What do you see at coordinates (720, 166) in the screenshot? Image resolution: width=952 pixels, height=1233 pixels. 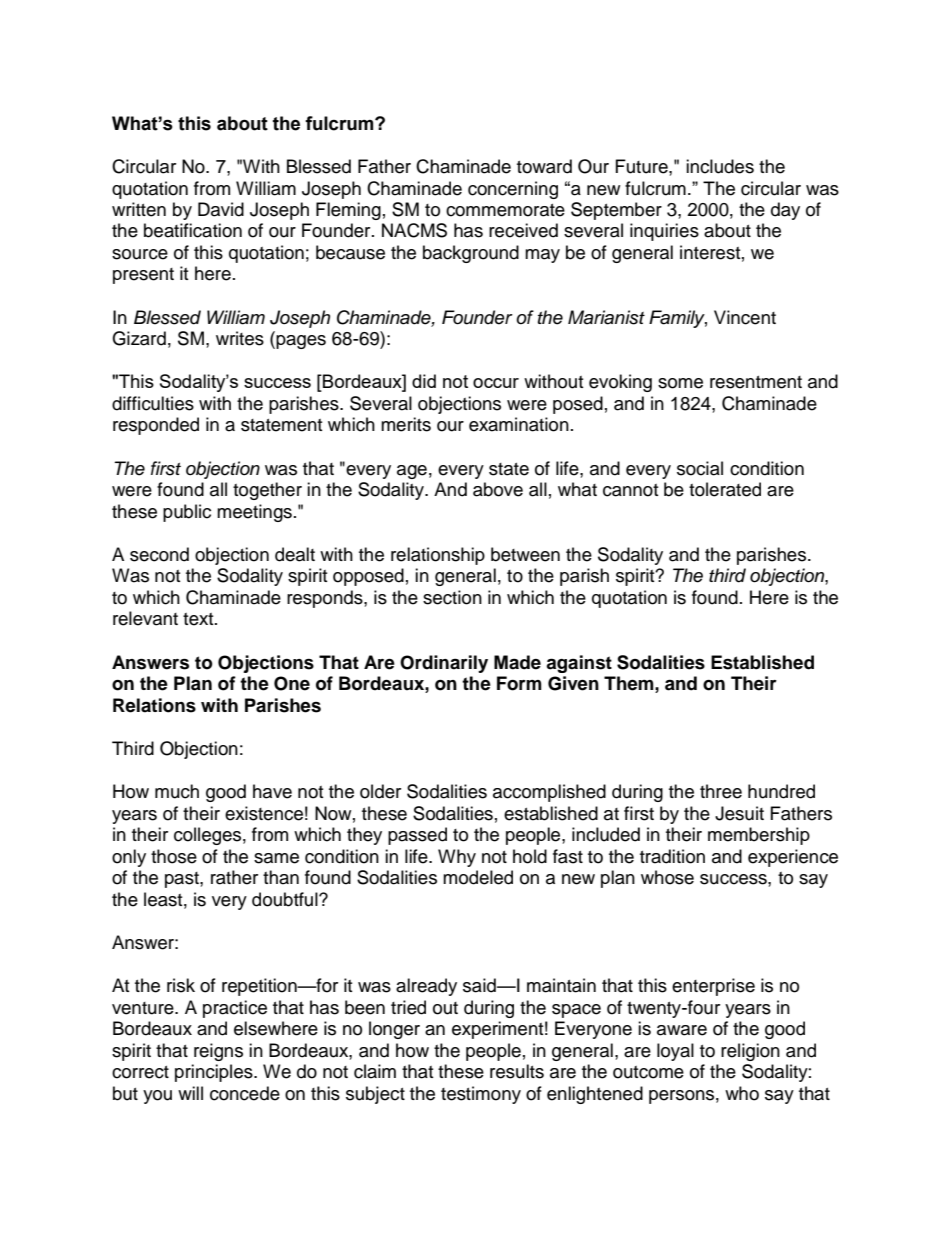 I see `includes` at bounding box center [720, 166].
